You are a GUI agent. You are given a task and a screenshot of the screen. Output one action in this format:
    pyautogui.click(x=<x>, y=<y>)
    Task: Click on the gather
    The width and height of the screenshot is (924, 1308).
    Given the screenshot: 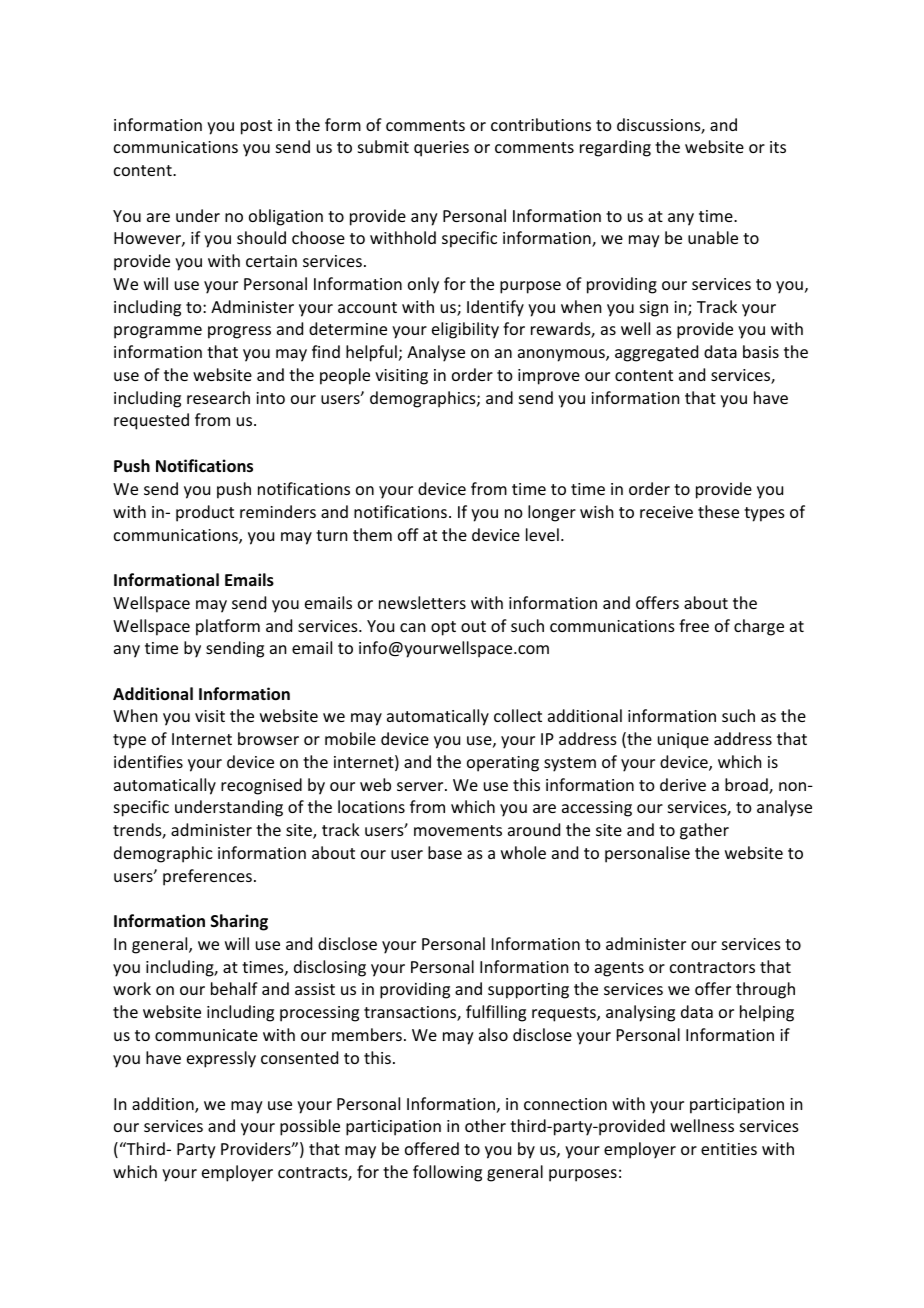 What is the action you would take?
    pyautogui.click(x=704, y=831)
